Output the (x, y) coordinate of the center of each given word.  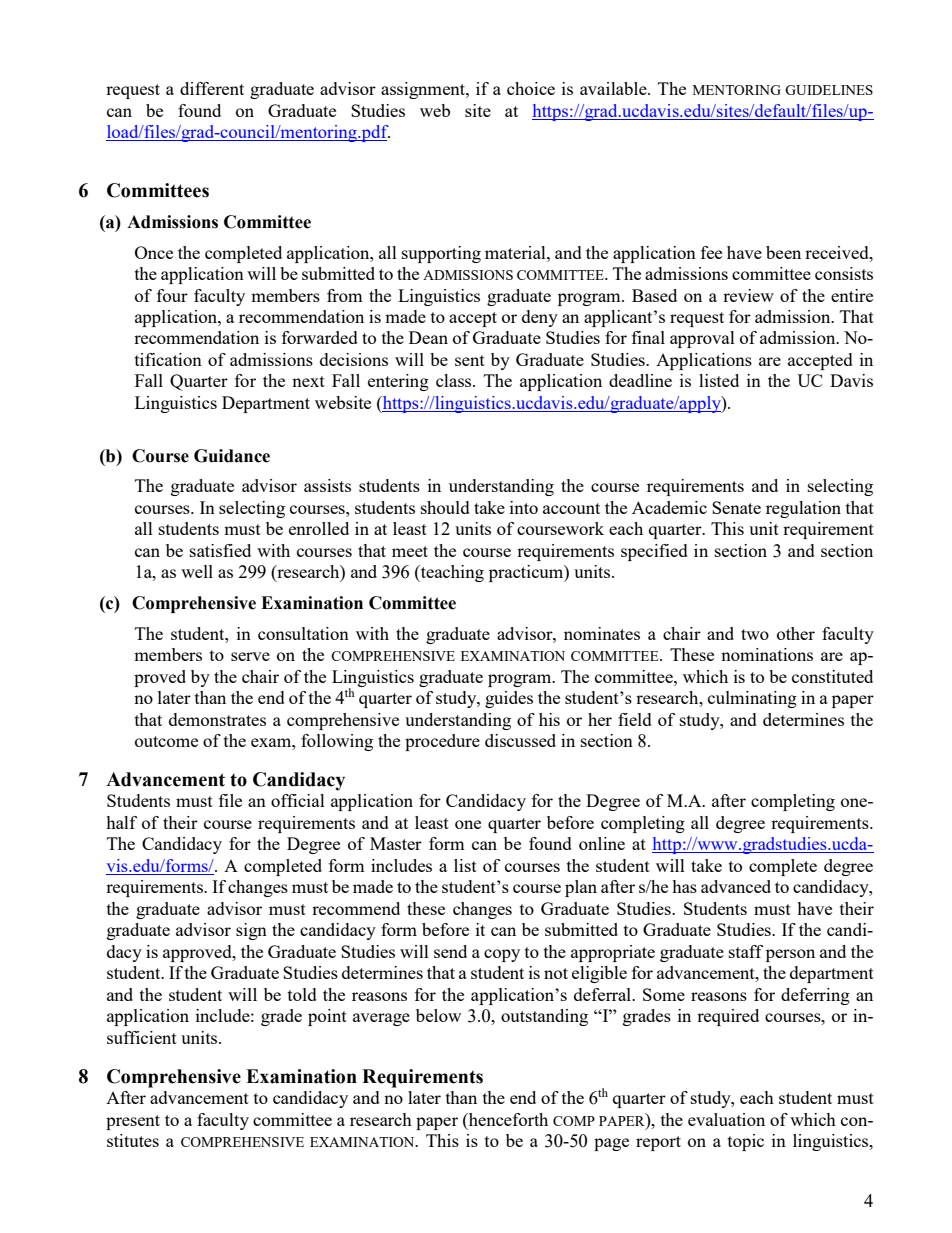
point (327, 1017)
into (524, 507)
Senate (736, 507)
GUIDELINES (829, 90)
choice (531, 88)
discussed (520, 740)
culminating (752, 699)
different (212, 88)
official (298, 800)
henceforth (507, 1119)
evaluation (726, 1119)
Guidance (232, 456)
